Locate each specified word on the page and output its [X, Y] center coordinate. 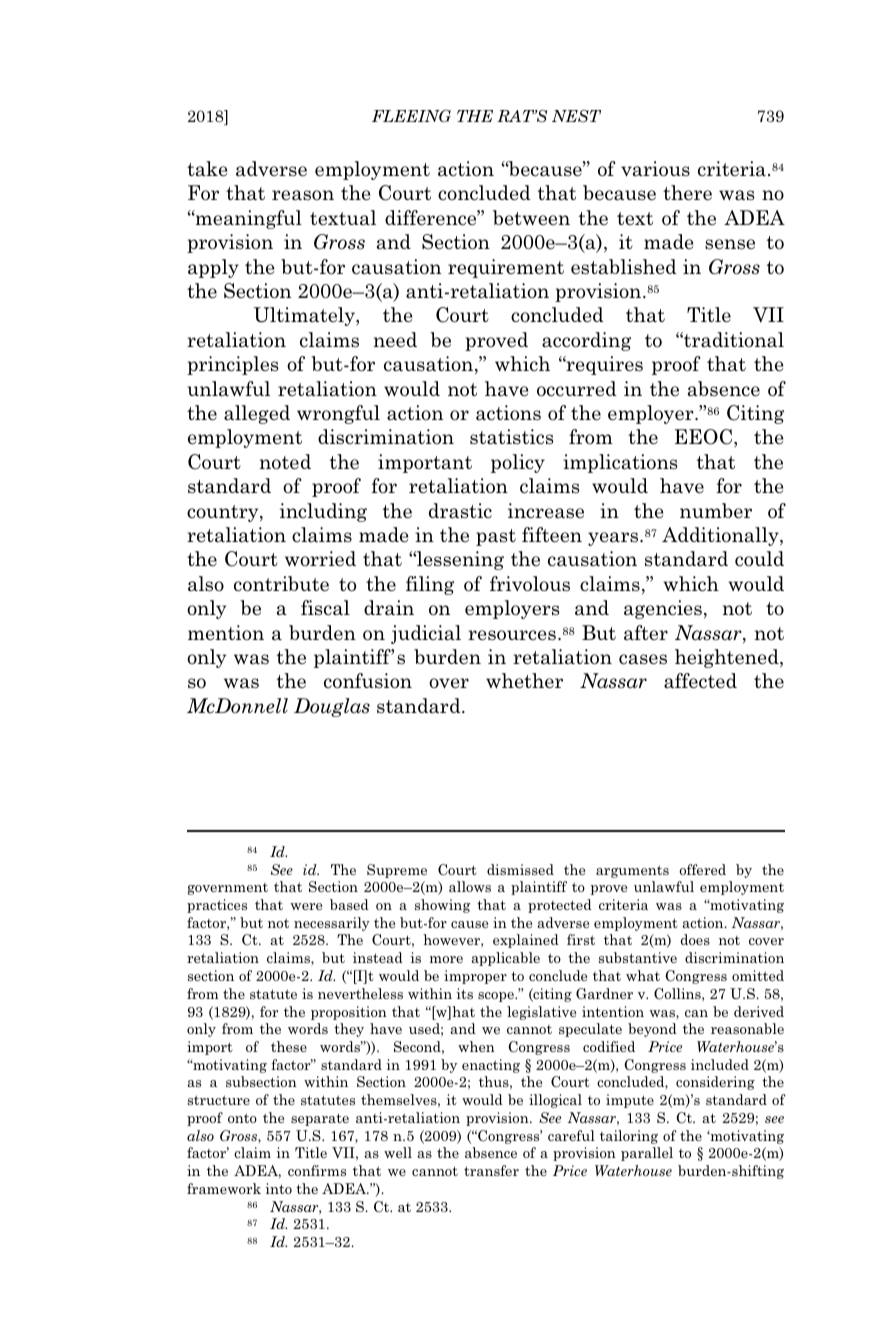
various [655, 169]
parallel [647, 1154]
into [278, 1188]
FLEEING [411, 115]
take [207, 169]
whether [524, 681]
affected [700, 681]
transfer [491, 1170]
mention [226, 633]
